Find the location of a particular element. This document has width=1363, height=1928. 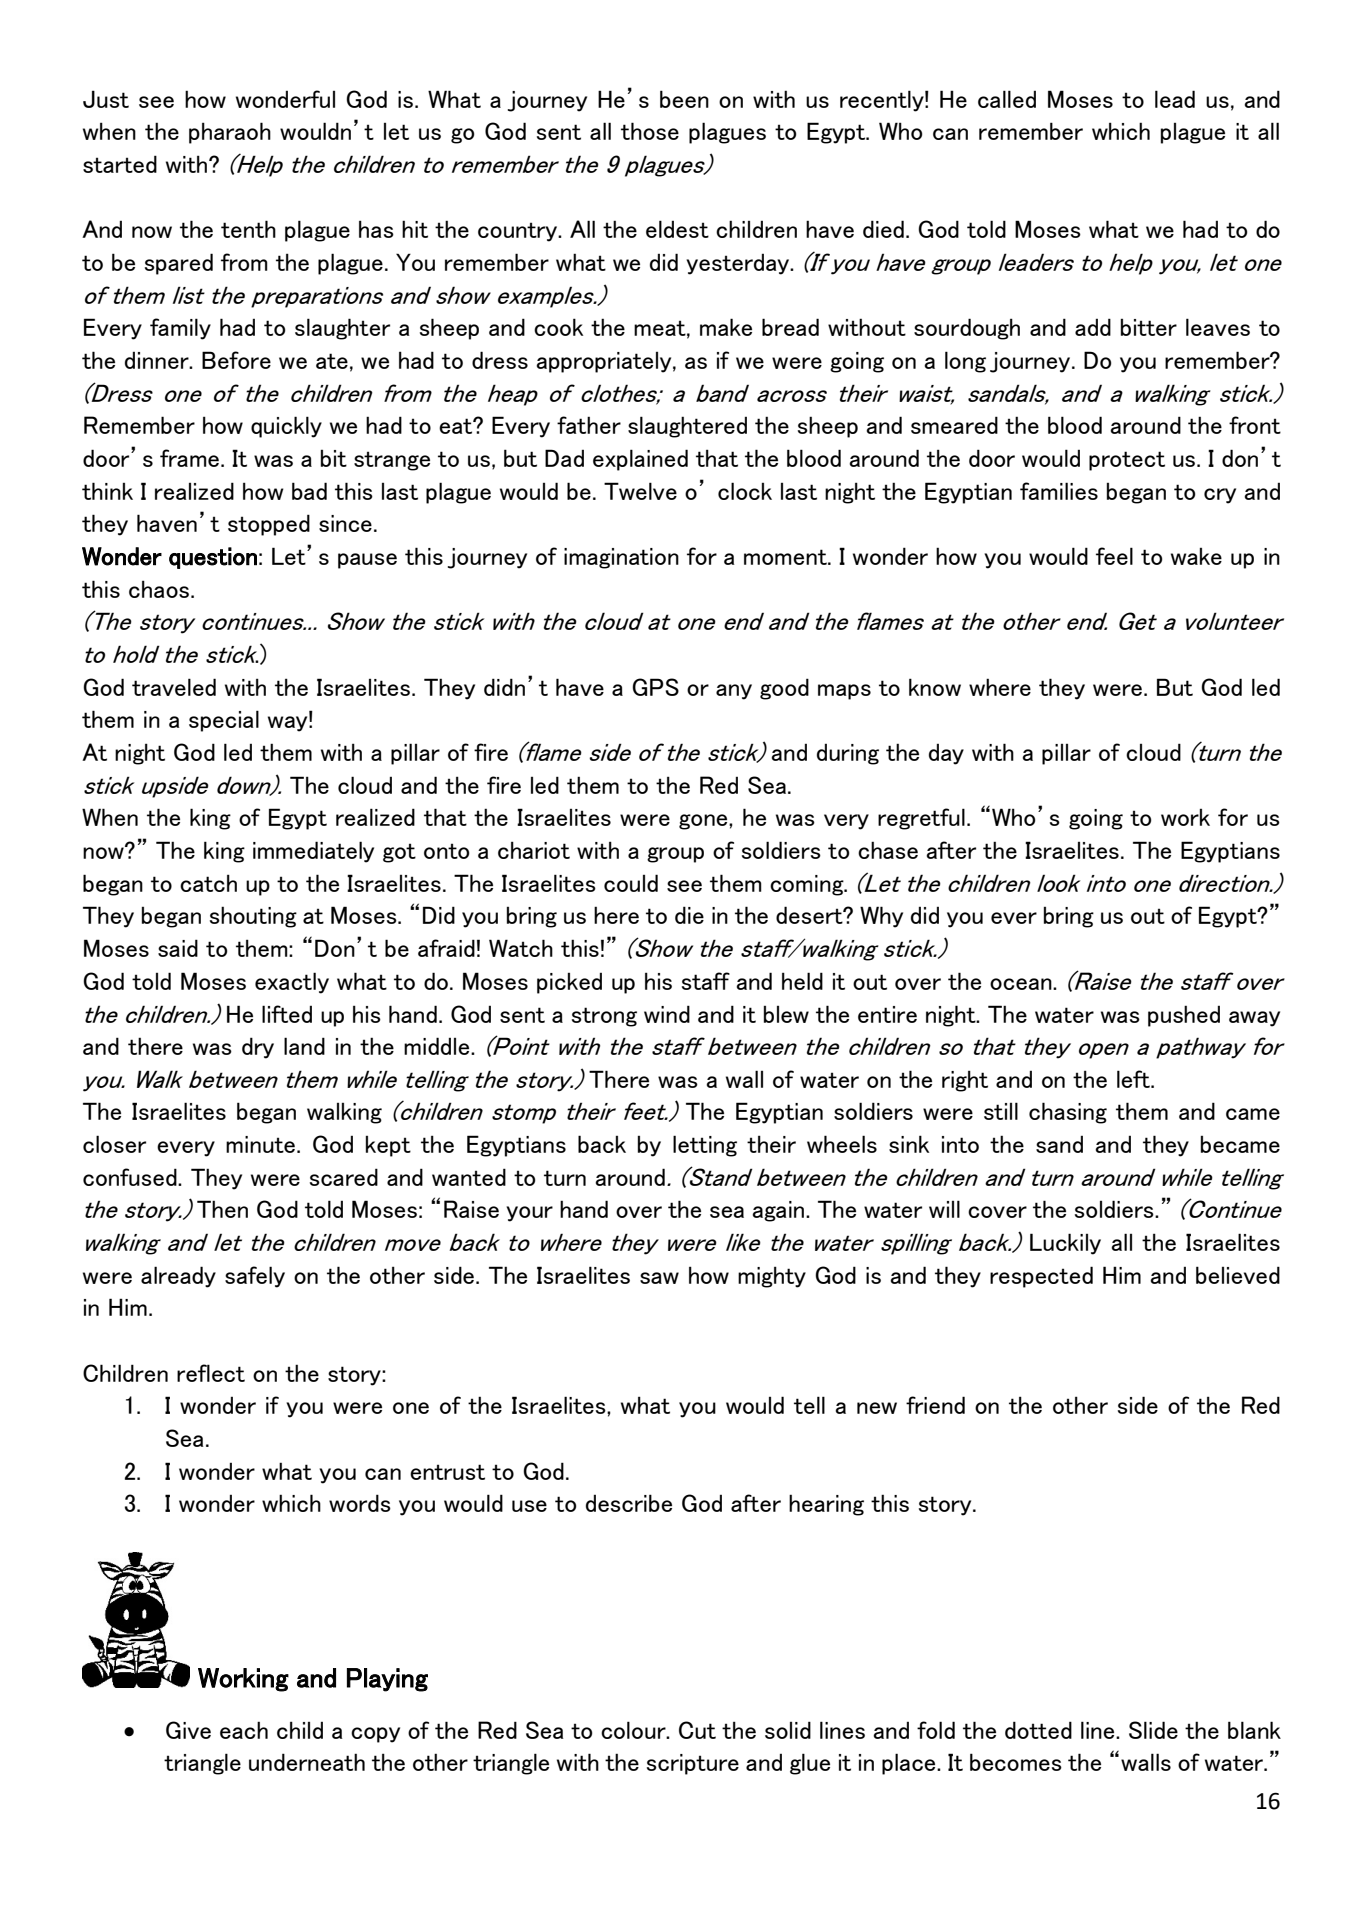

safely is located at coordinates (255, 1277).
